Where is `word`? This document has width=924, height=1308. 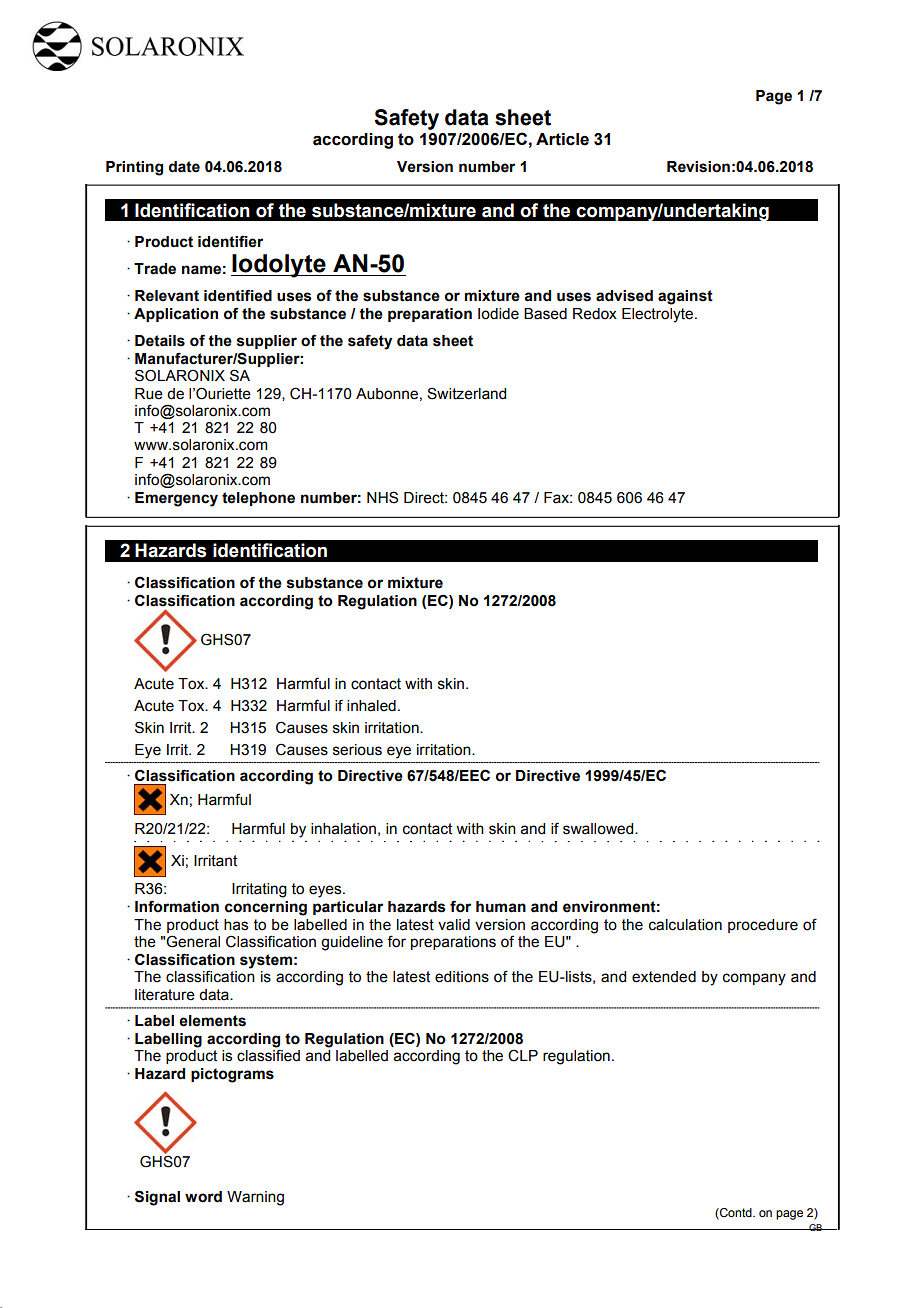 word is located at coordinates (203, 1197).
